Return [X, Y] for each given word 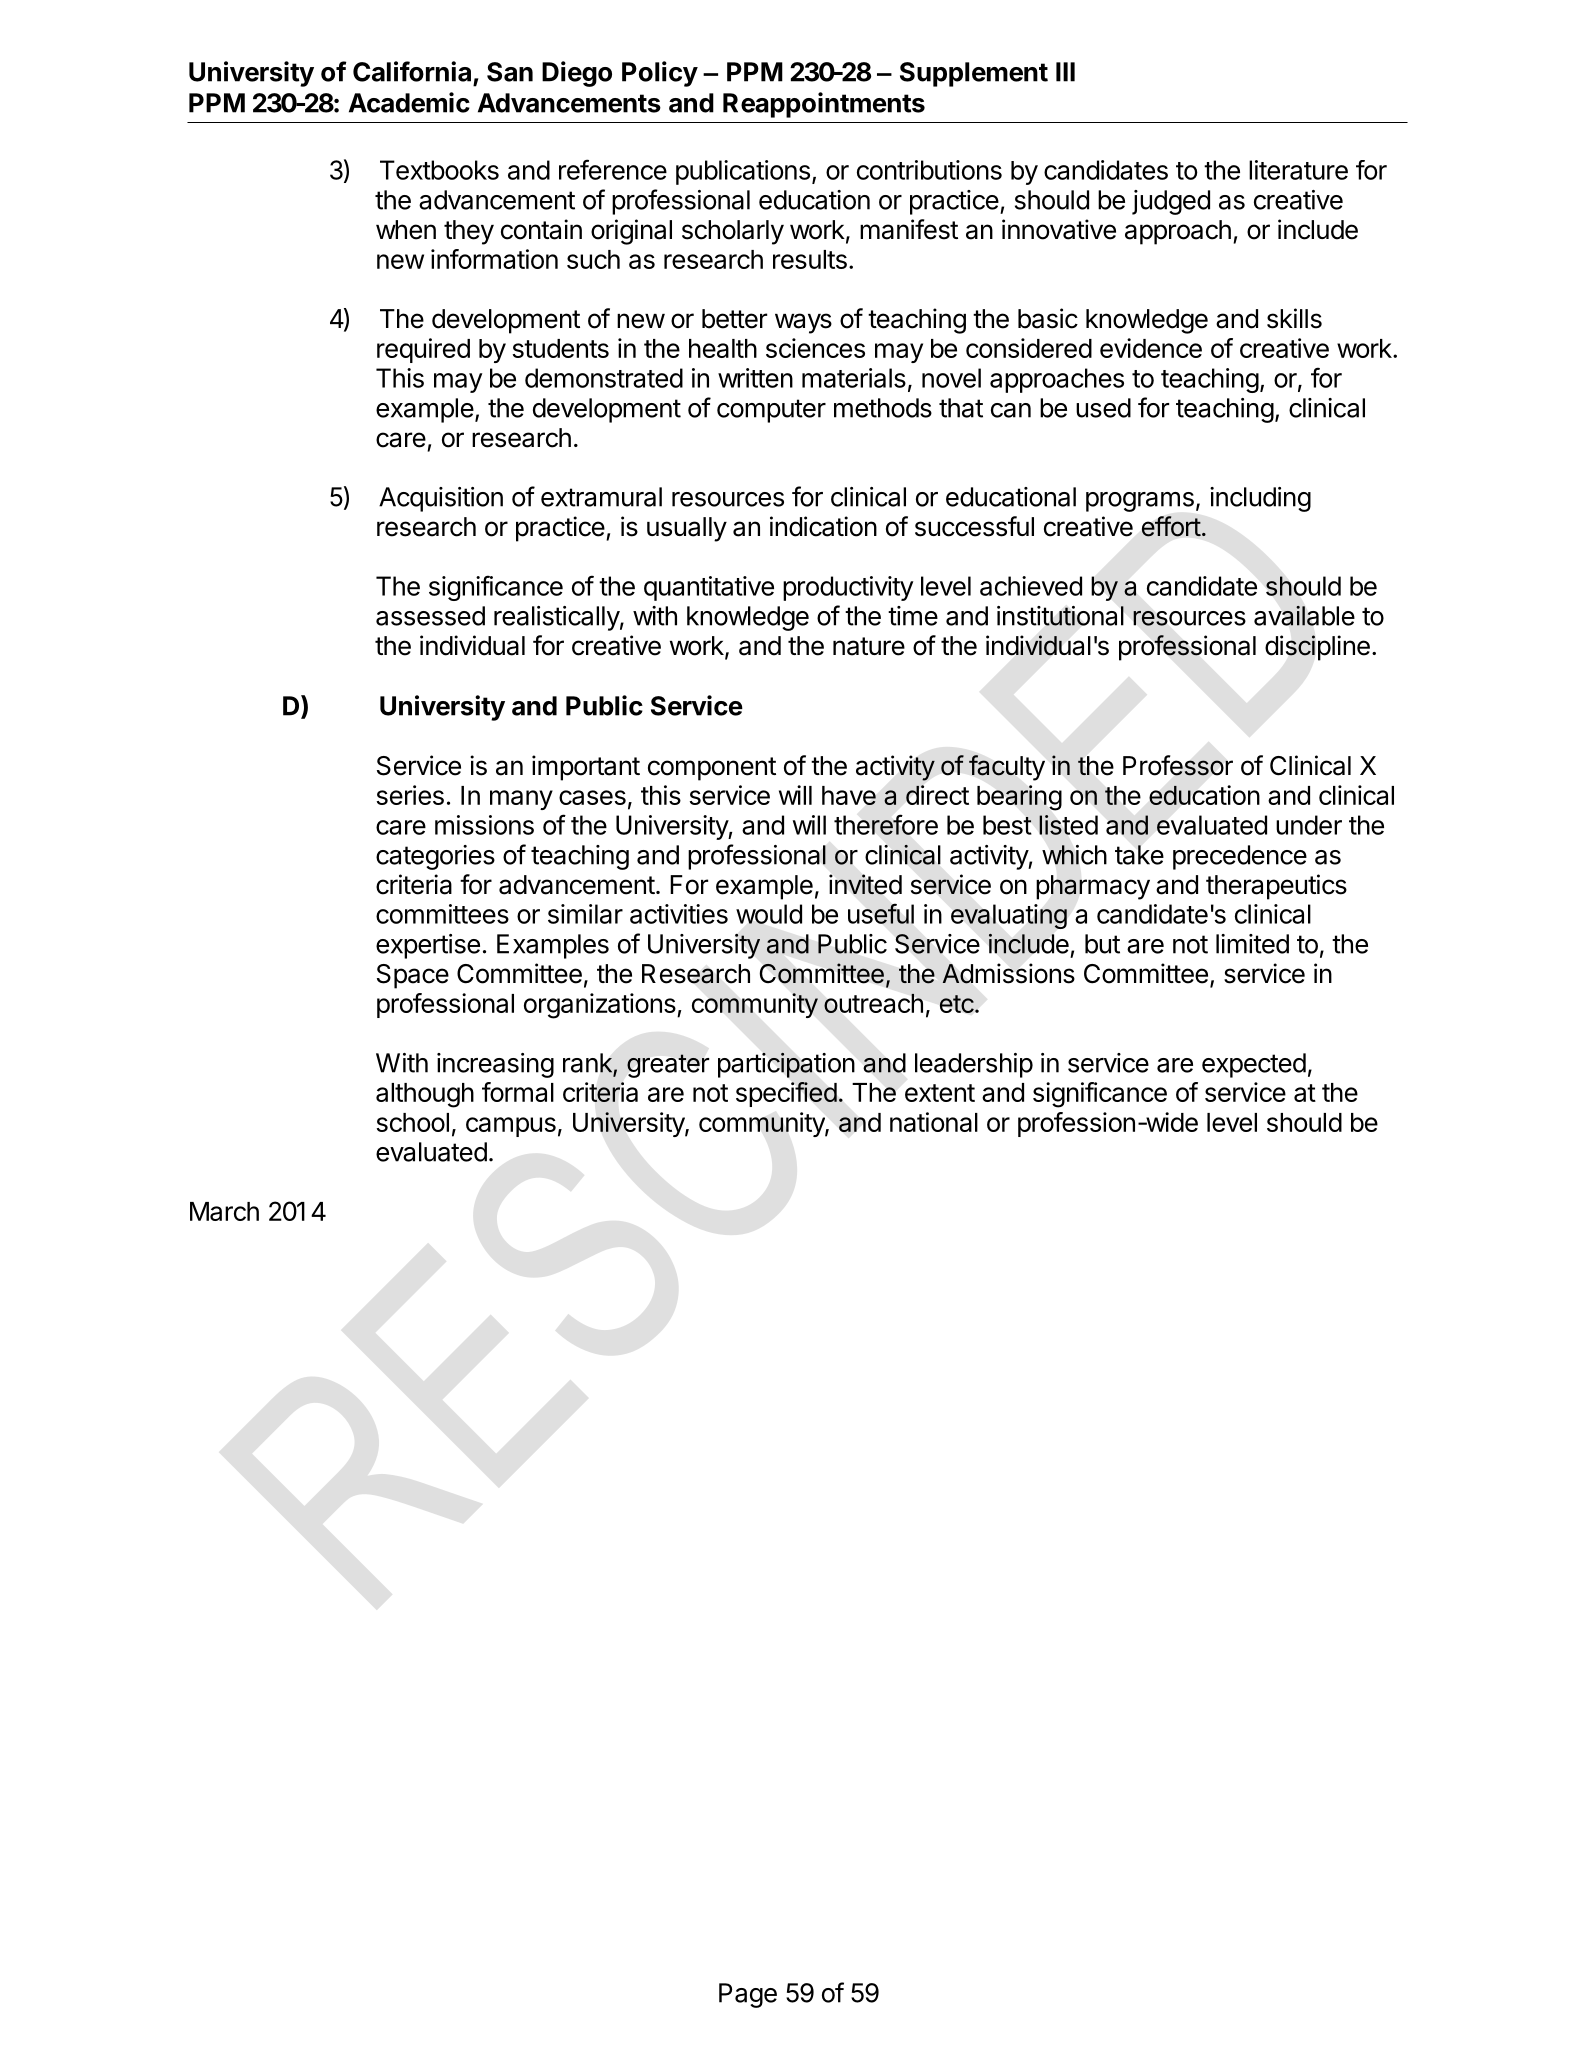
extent [940, 1093]
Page [748, 1995]
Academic [409, 102]
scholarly [733, 232]
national [934, 1122]
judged [1171, 202]
